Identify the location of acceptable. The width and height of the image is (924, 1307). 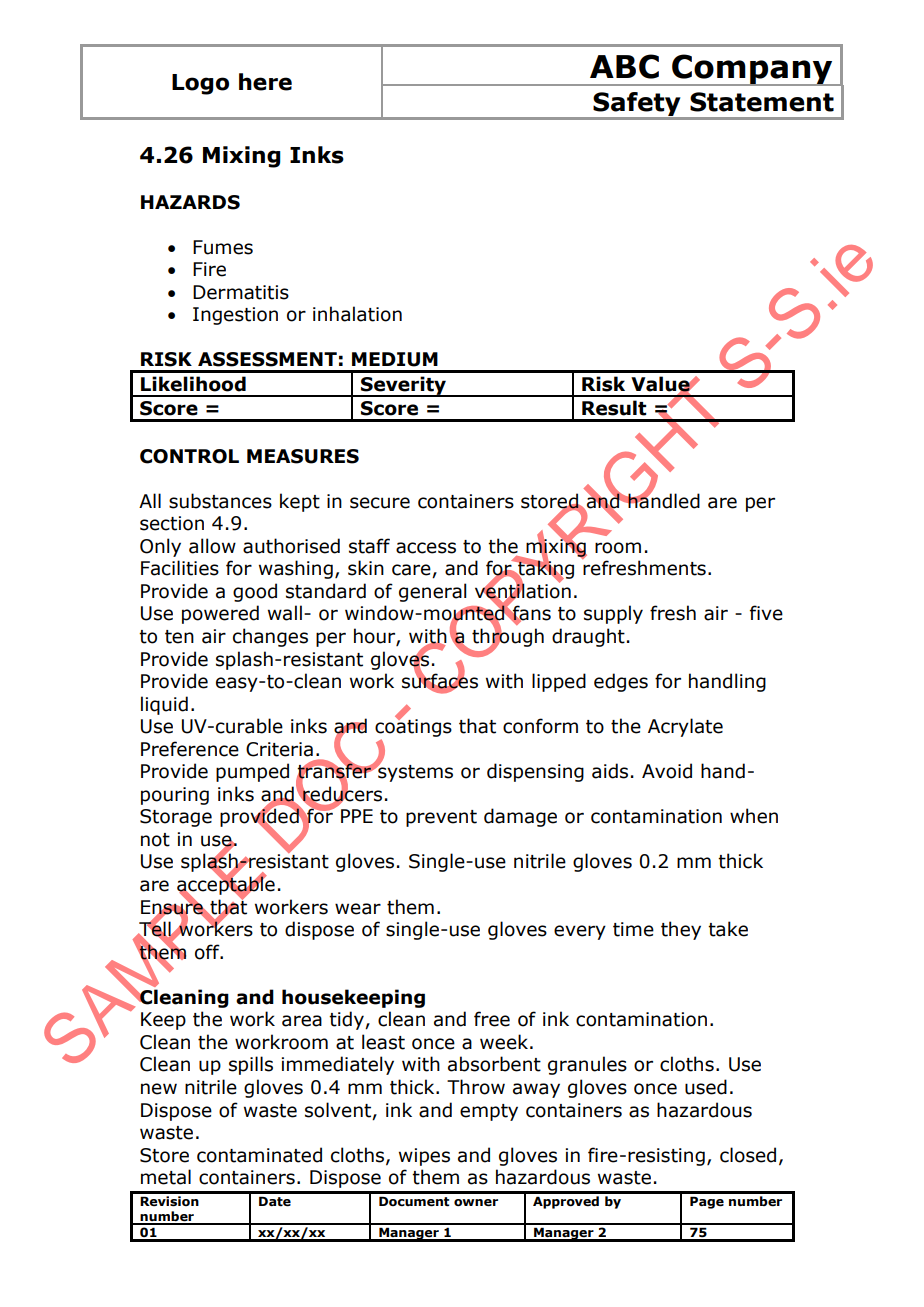
(226, 885).
